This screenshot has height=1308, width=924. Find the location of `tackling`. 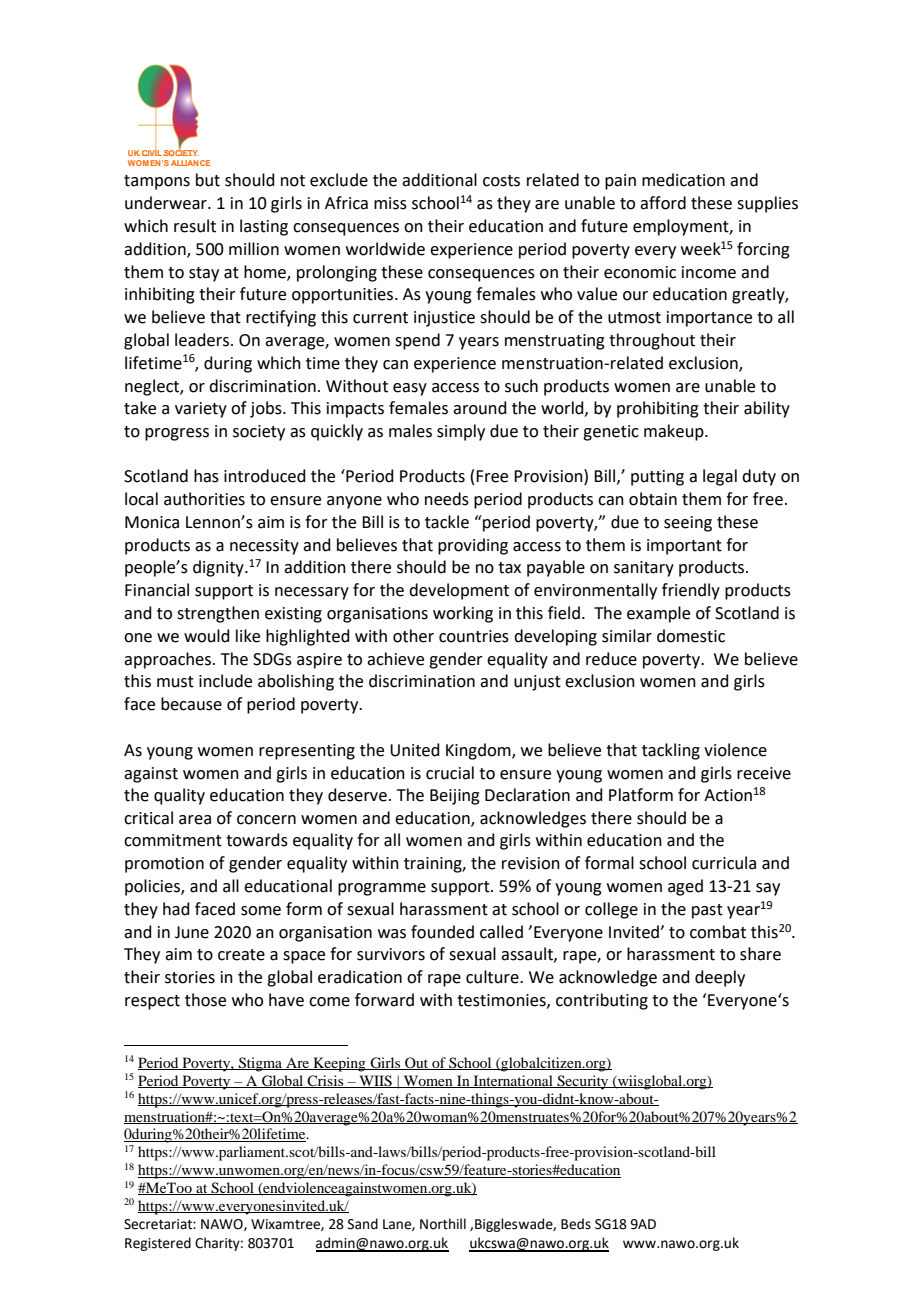

tackling is located at coordinates (671, 751).
